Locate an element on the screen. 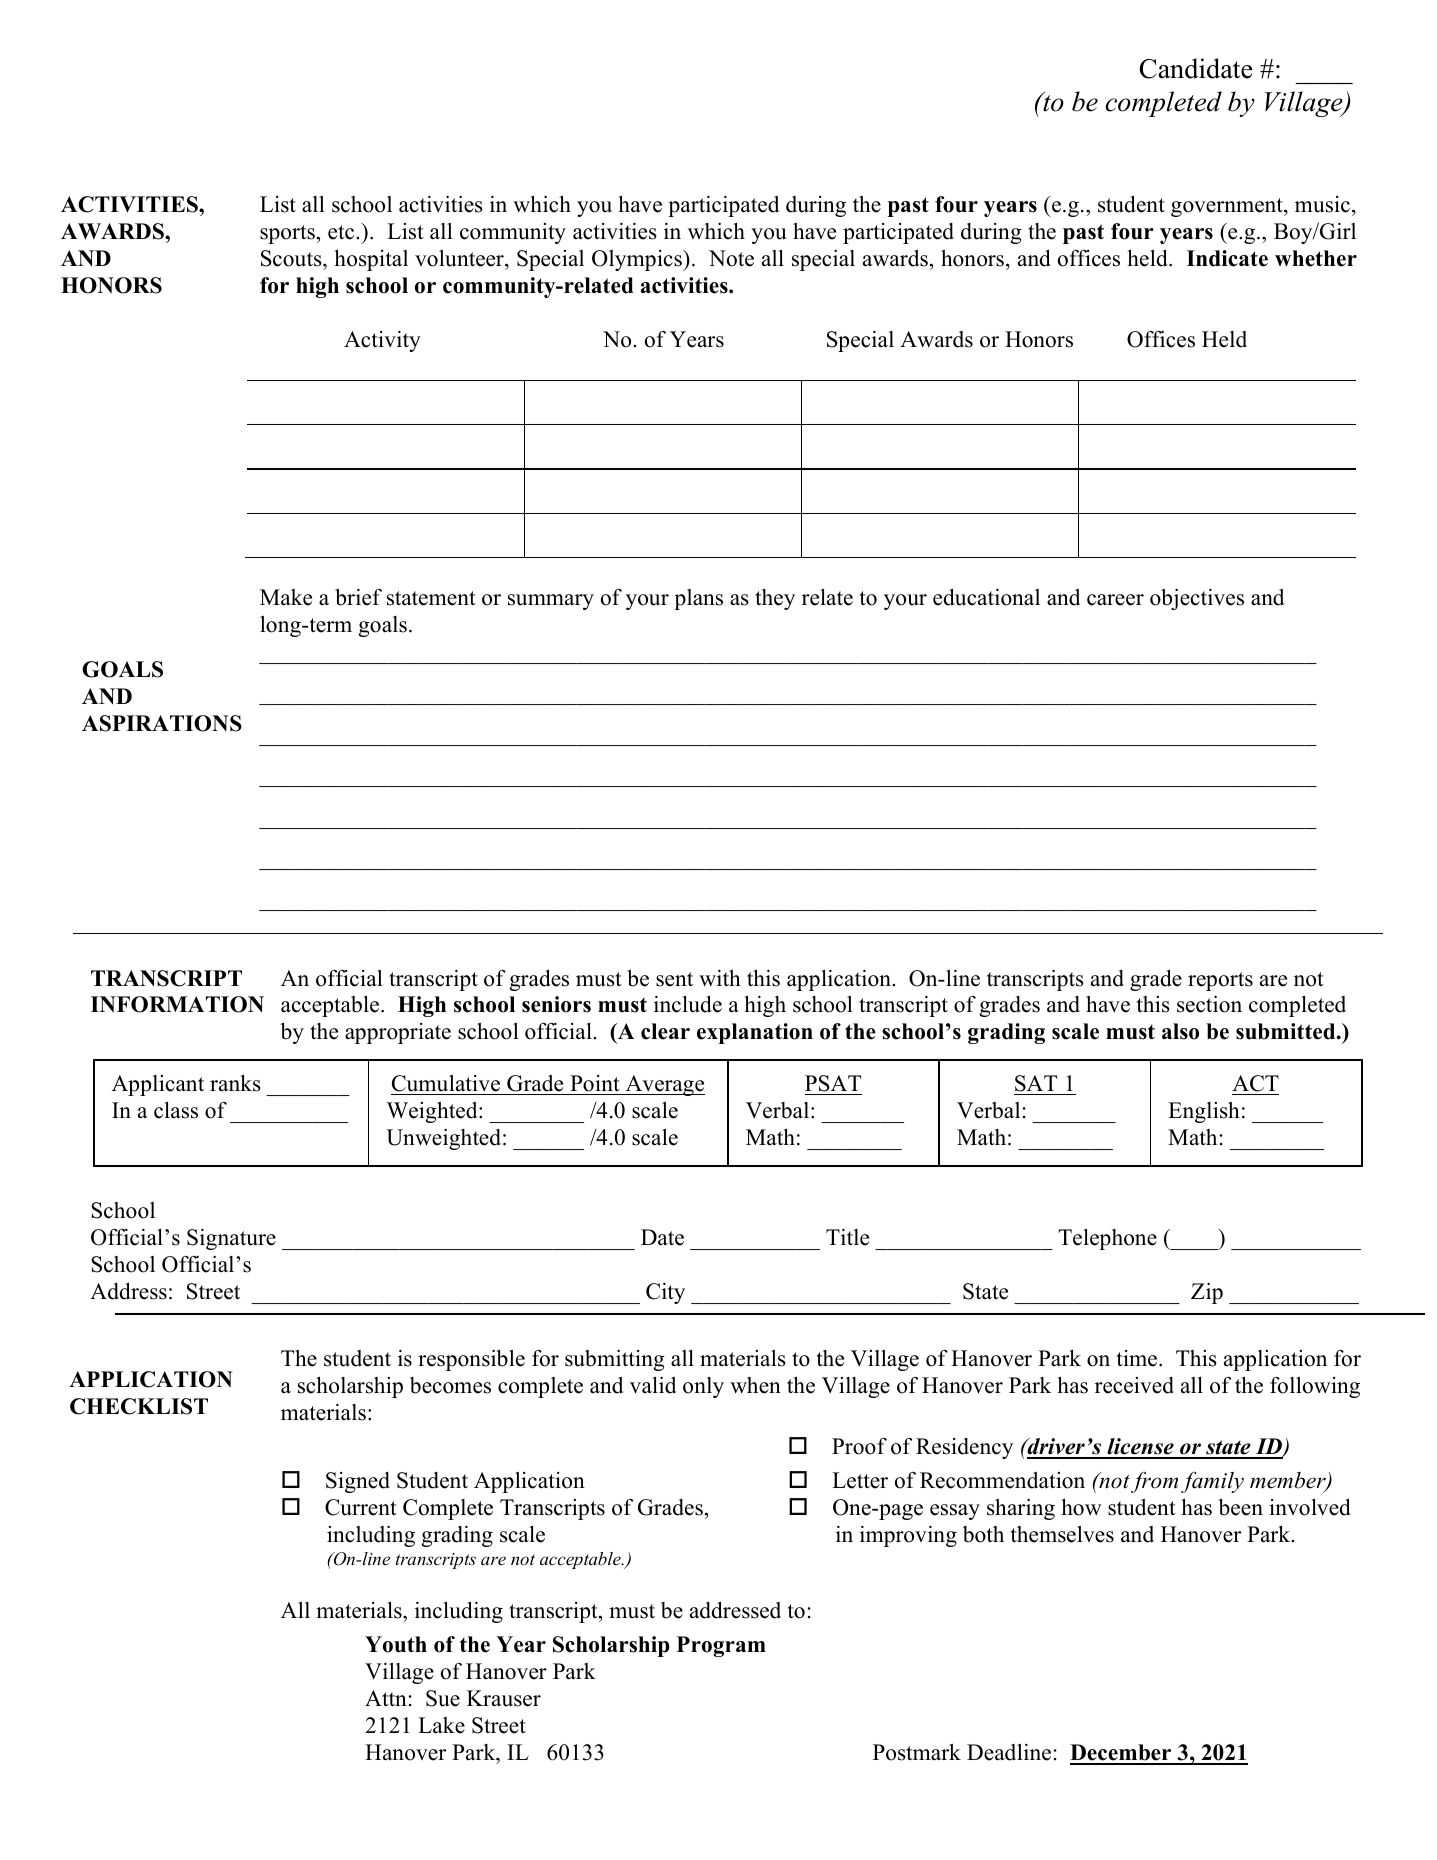 This screenshot has height=1860, width=1437. Program is located at coordinates (721, 1646).
